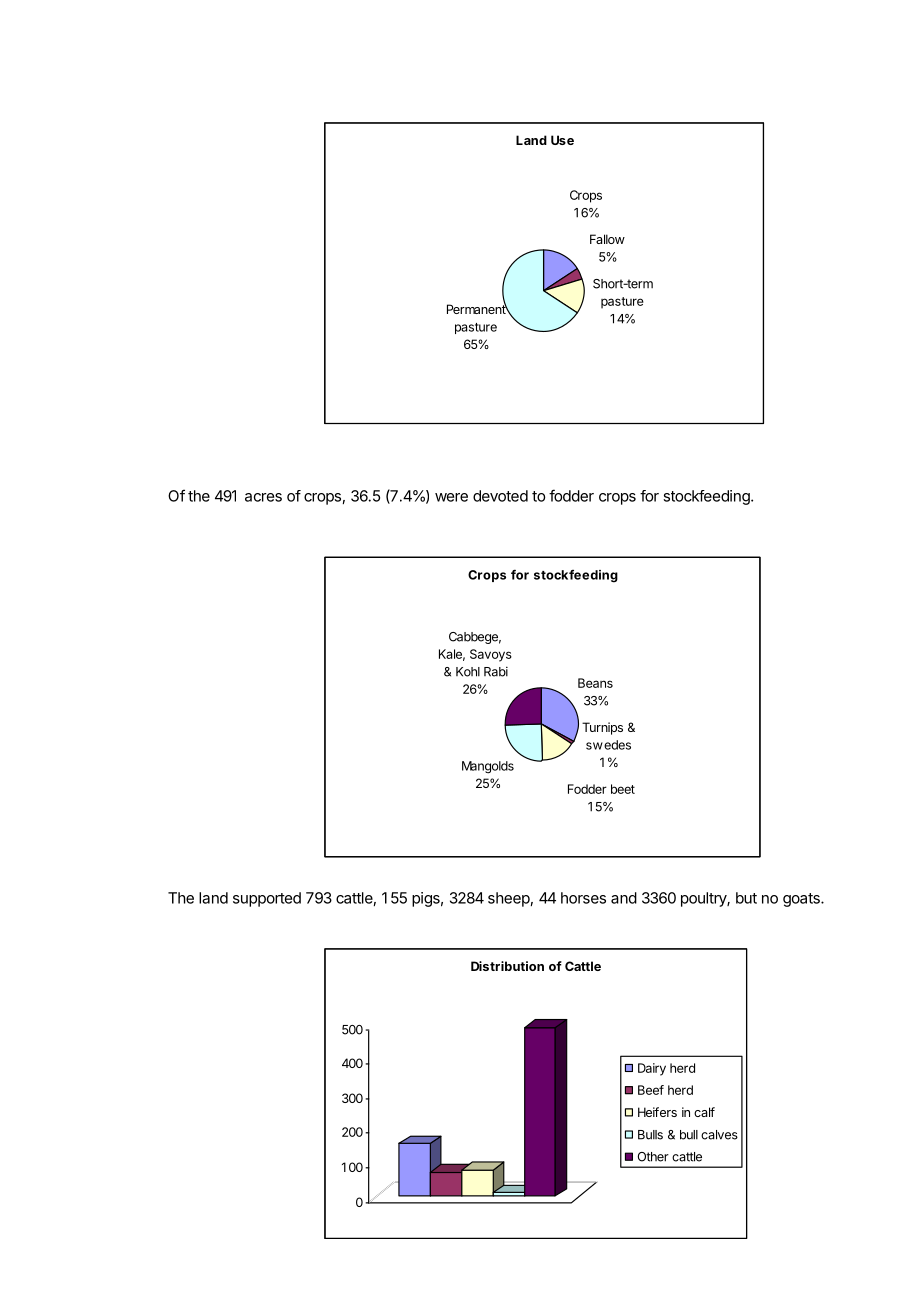 This document has height=1308, width=924. I want to click on Rabi, so click(496, 671).
